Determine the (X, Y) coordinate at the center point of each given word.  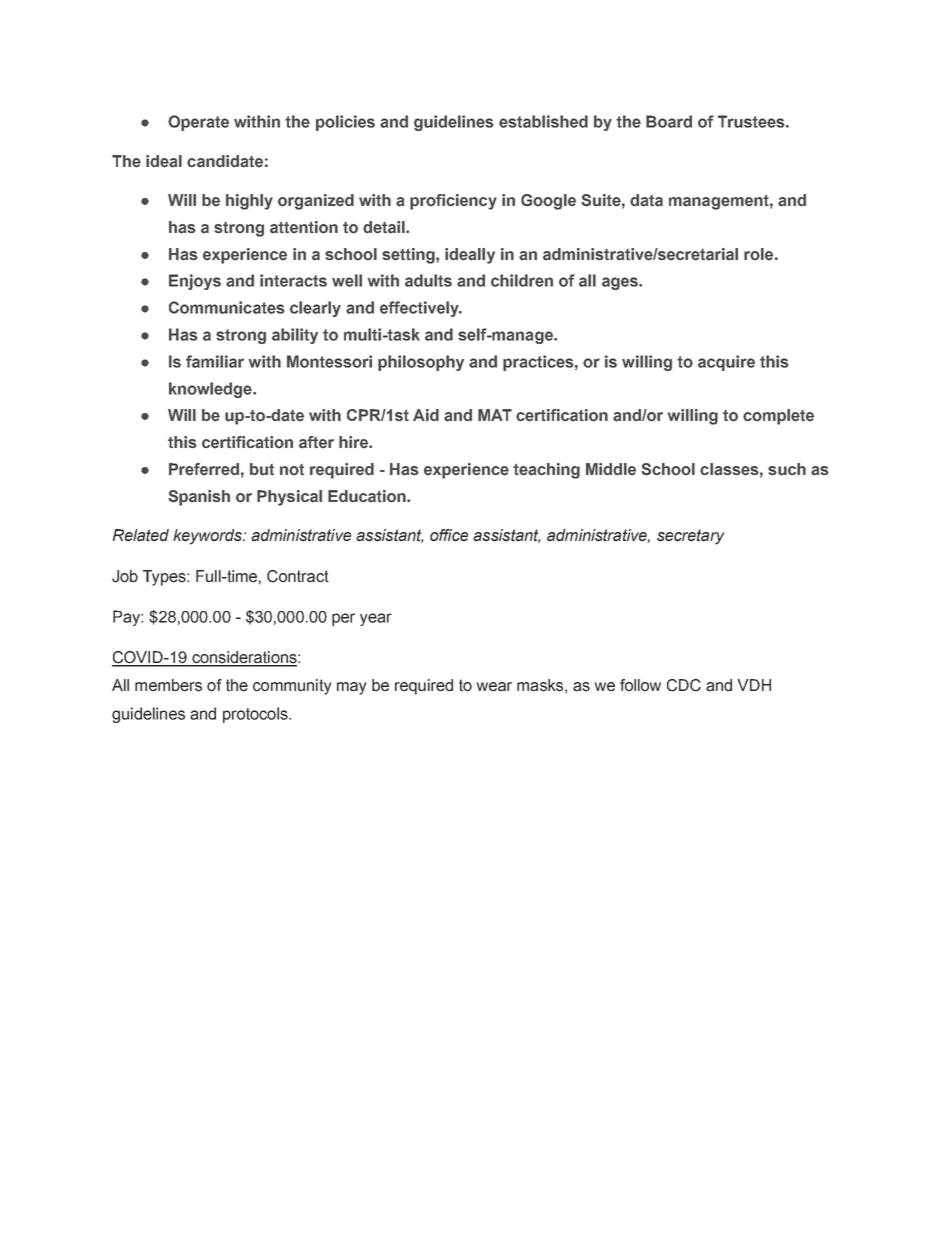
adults (428, 280)
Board (669, 121)
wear (494, 687)
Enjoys (195, 282)
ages (621, 283)
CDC (684, 685)
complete (778, 417)
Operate (198, 123)
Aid (426, 415)
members (168, 685)
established (543, 121)
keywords (208, 537)
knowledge (211, 390)
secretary (691, 537)
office (449, 535)
